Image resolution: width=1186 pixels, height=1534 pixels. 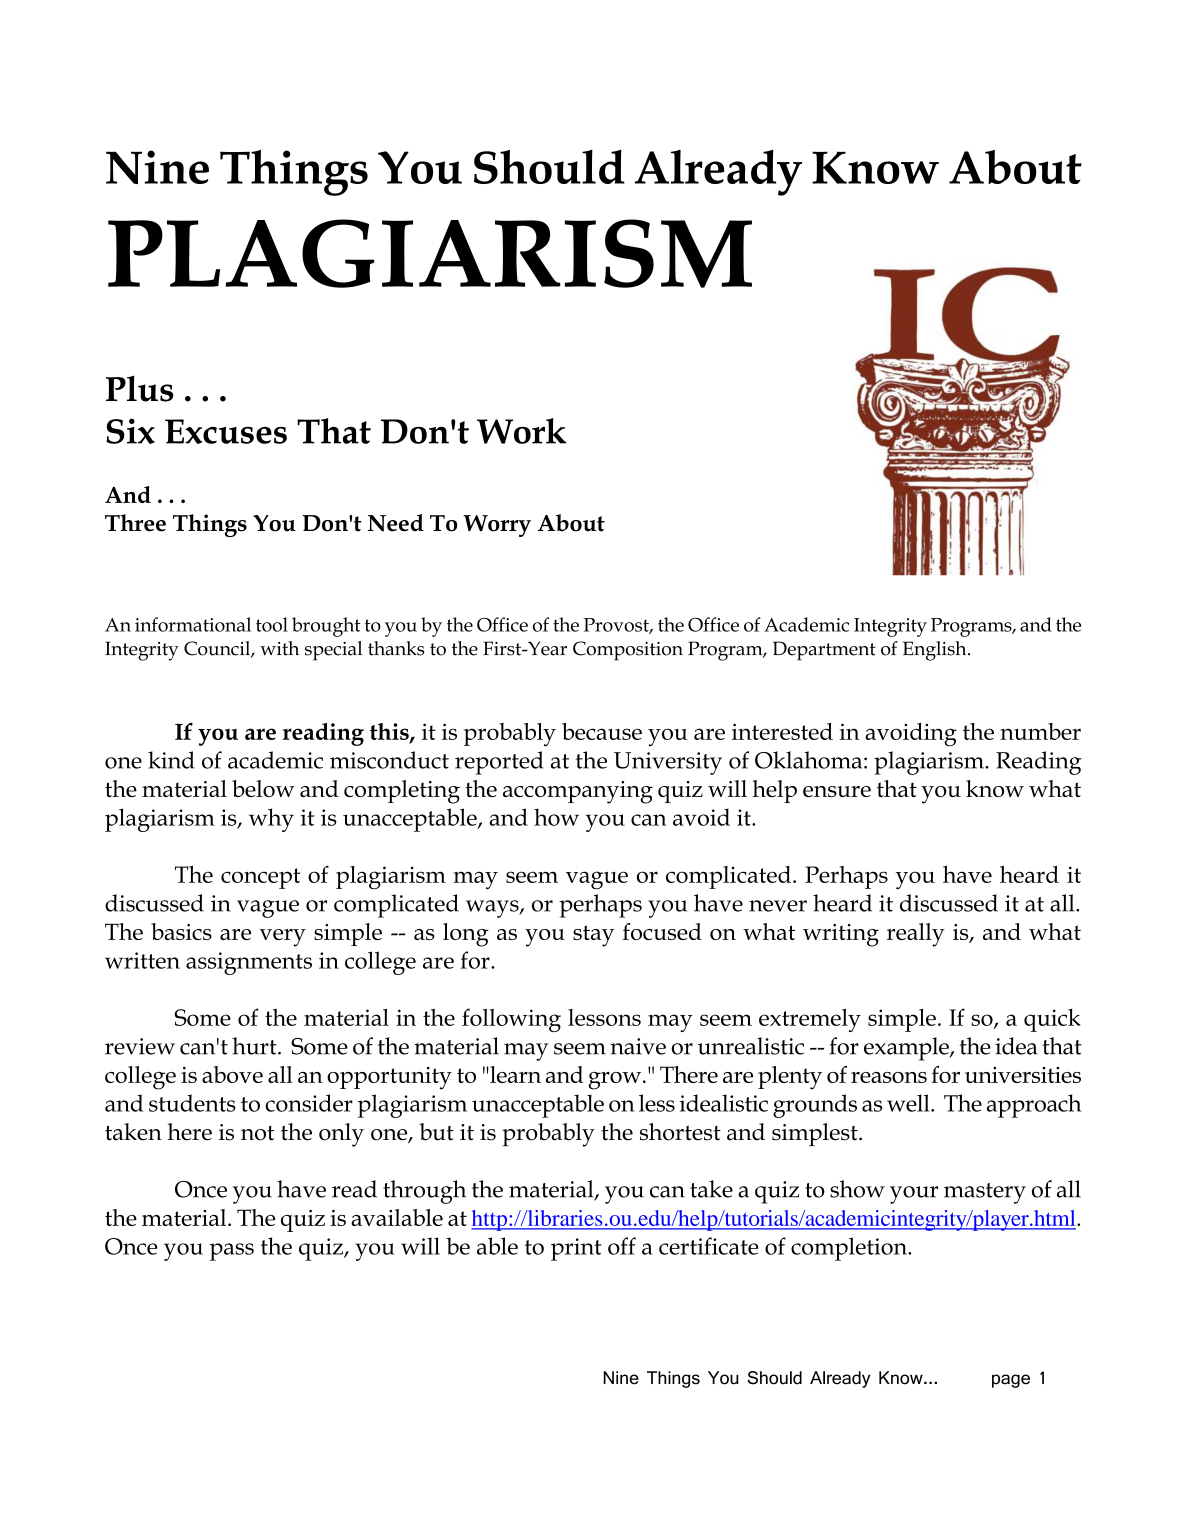 What do you see at coordinates (226, 431) in the screenshot?
I see `Excuses` at bounding box center [226, 431].
